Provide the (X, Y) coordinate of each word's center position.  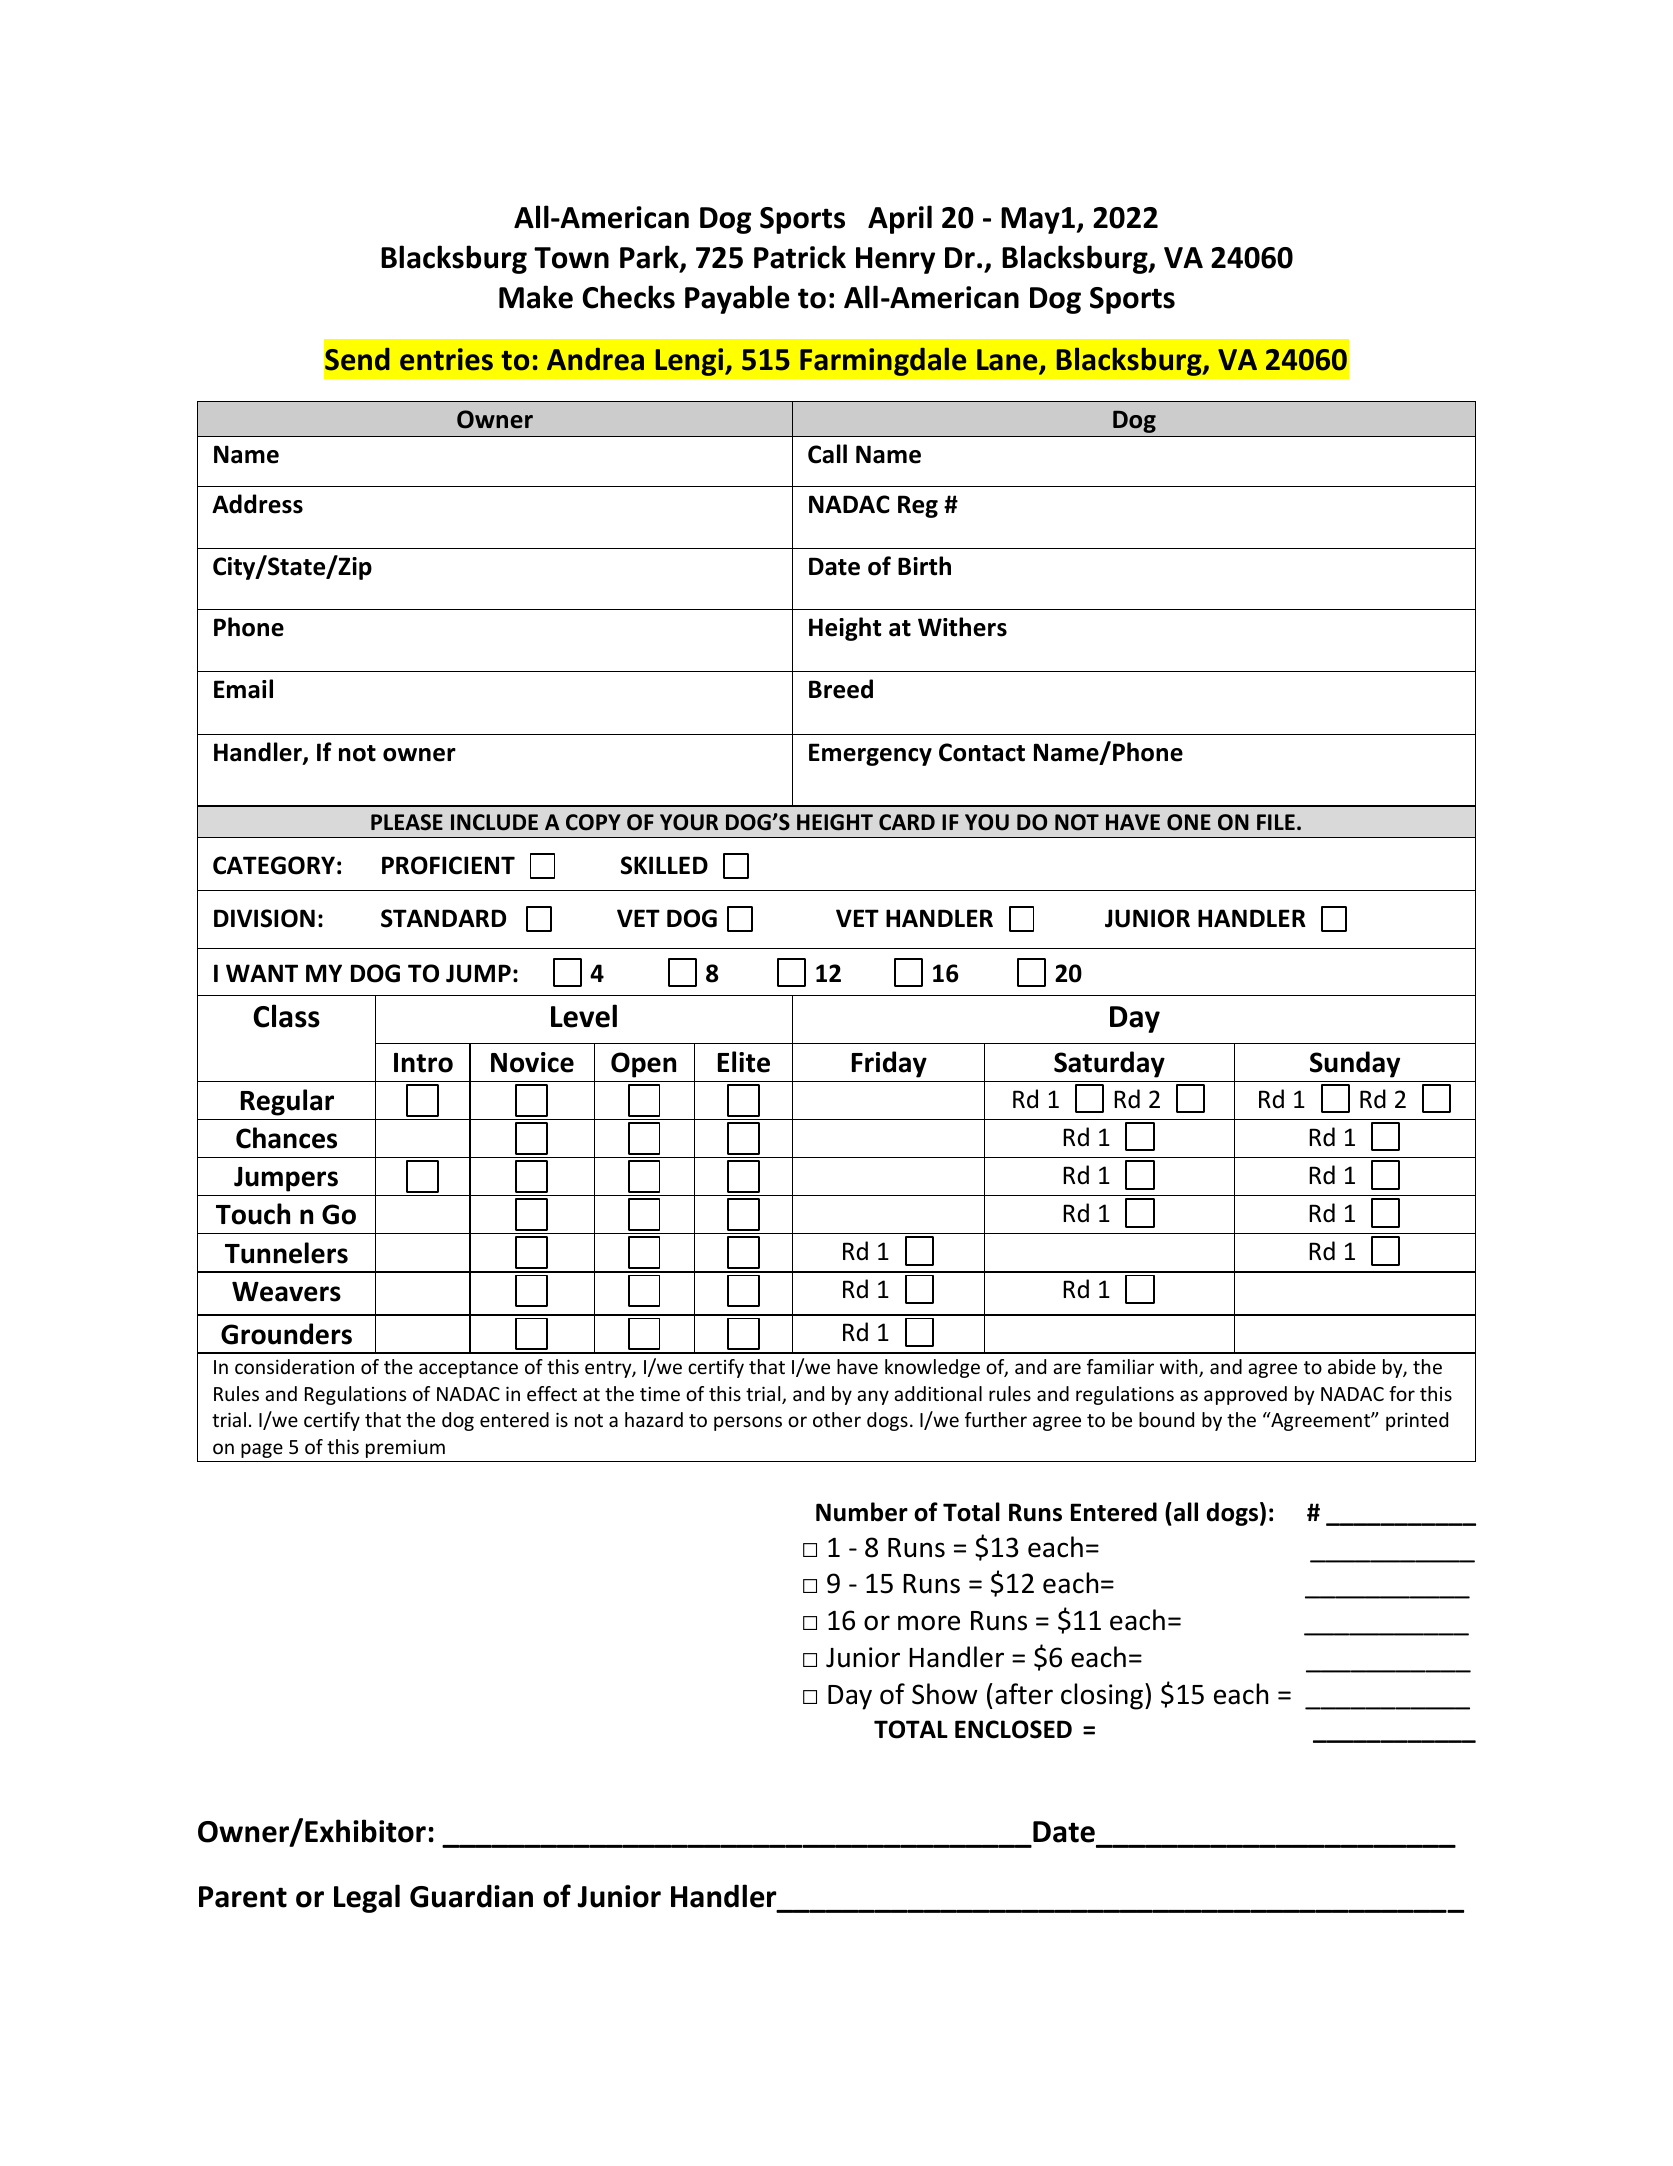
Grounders (286, 1334)
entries (446, 359)
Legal (367, 1898)
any (873, 1397)
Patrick (800, 257)
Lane (1008, 361)
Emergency (870, 754)
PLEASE (407, 822)
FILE (1276, 822)
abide (1352, 1366)
